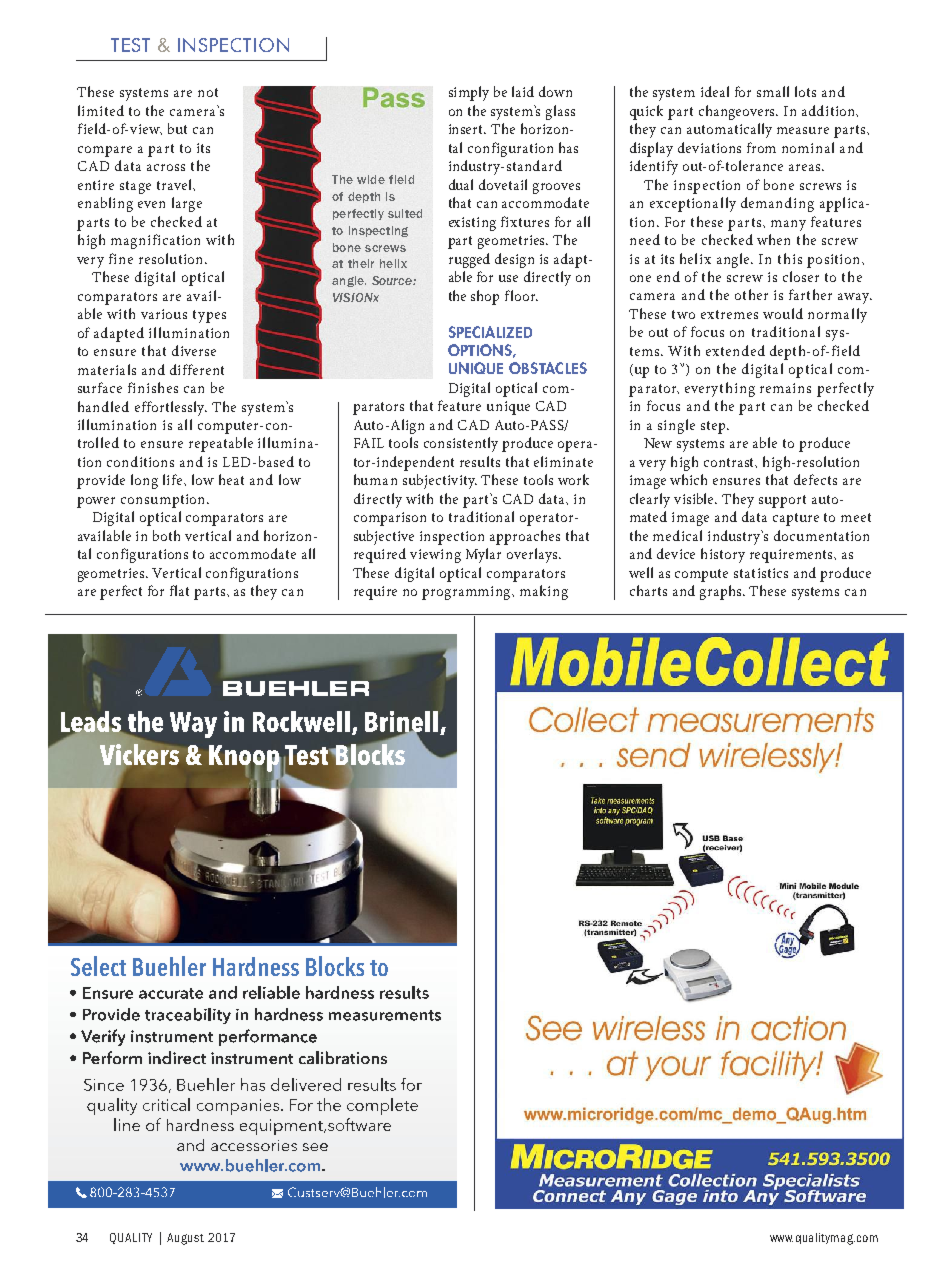 This document has height=1270, width=952. Describe the element at coordinates (469, 93) in the document. I see `simply` at that location.
